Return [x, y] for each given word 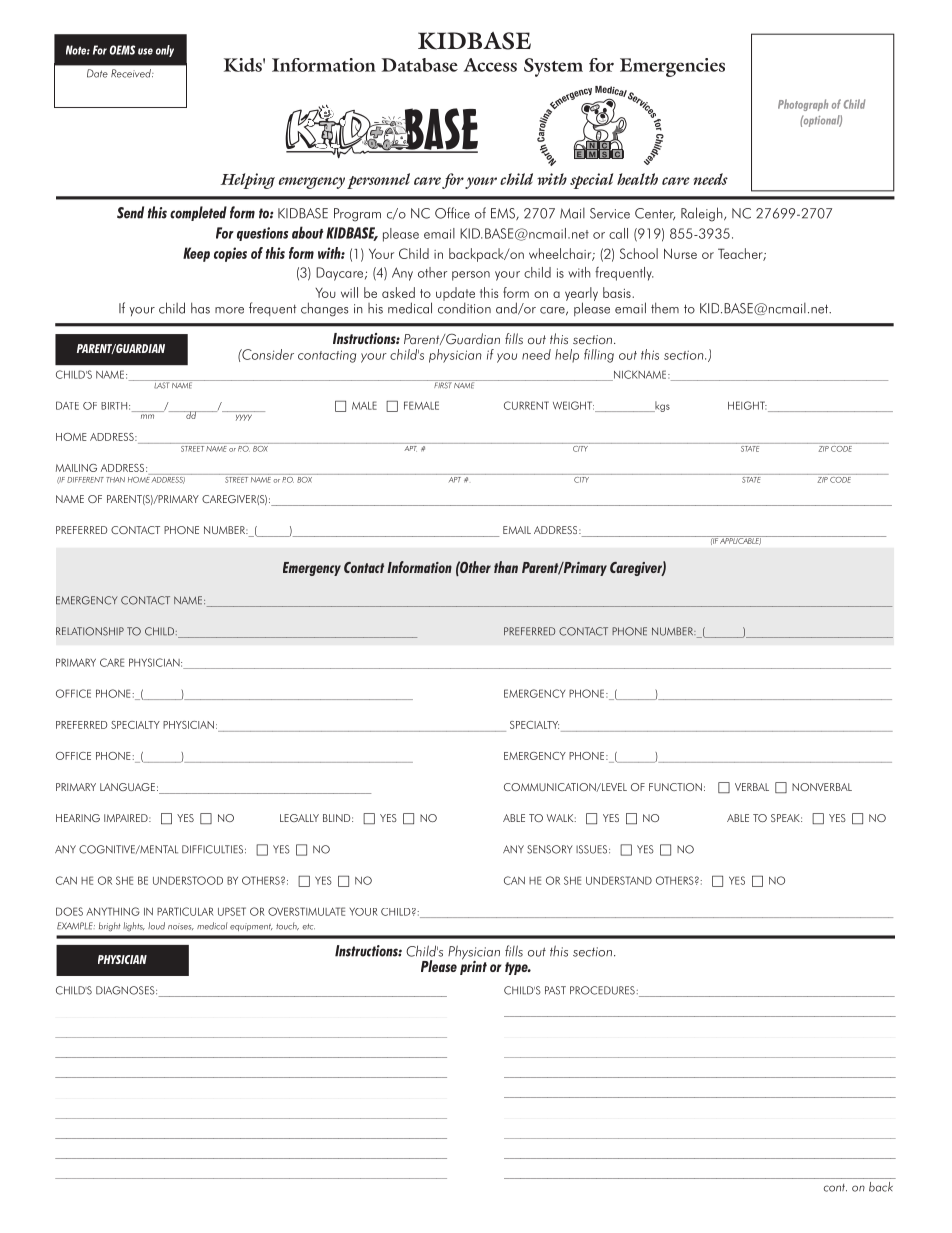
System [553, 67]
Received [132, 73]
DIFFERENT [85, 480]
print [473, 966]
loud [156, 926]
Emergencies [672, 67]
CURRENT [526, 405]
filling [599, 356]
